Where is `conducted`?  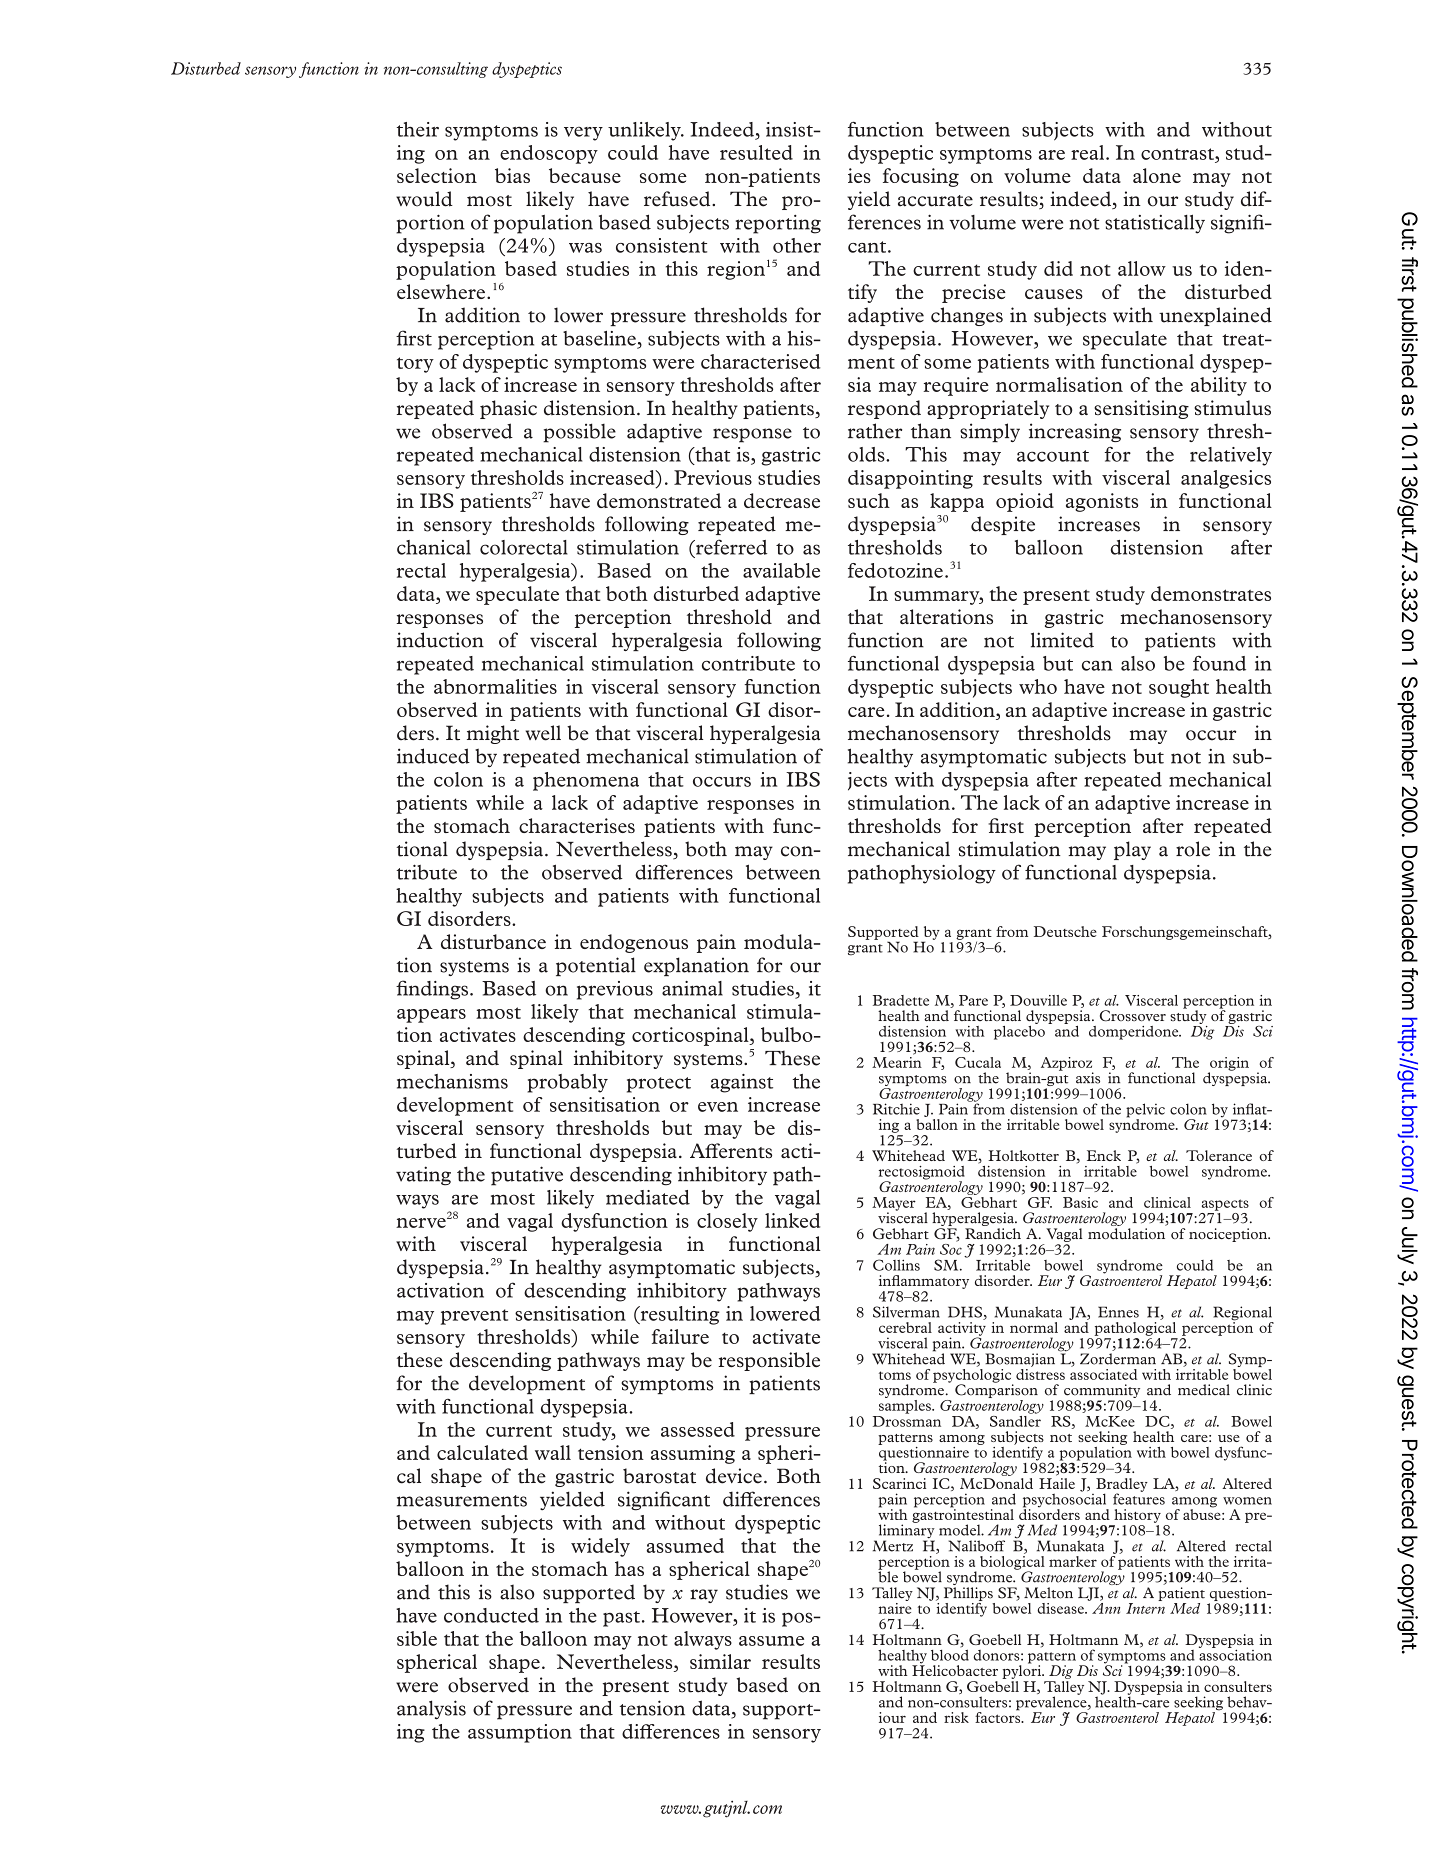
conducted is located at coordinates (491, 1615).
